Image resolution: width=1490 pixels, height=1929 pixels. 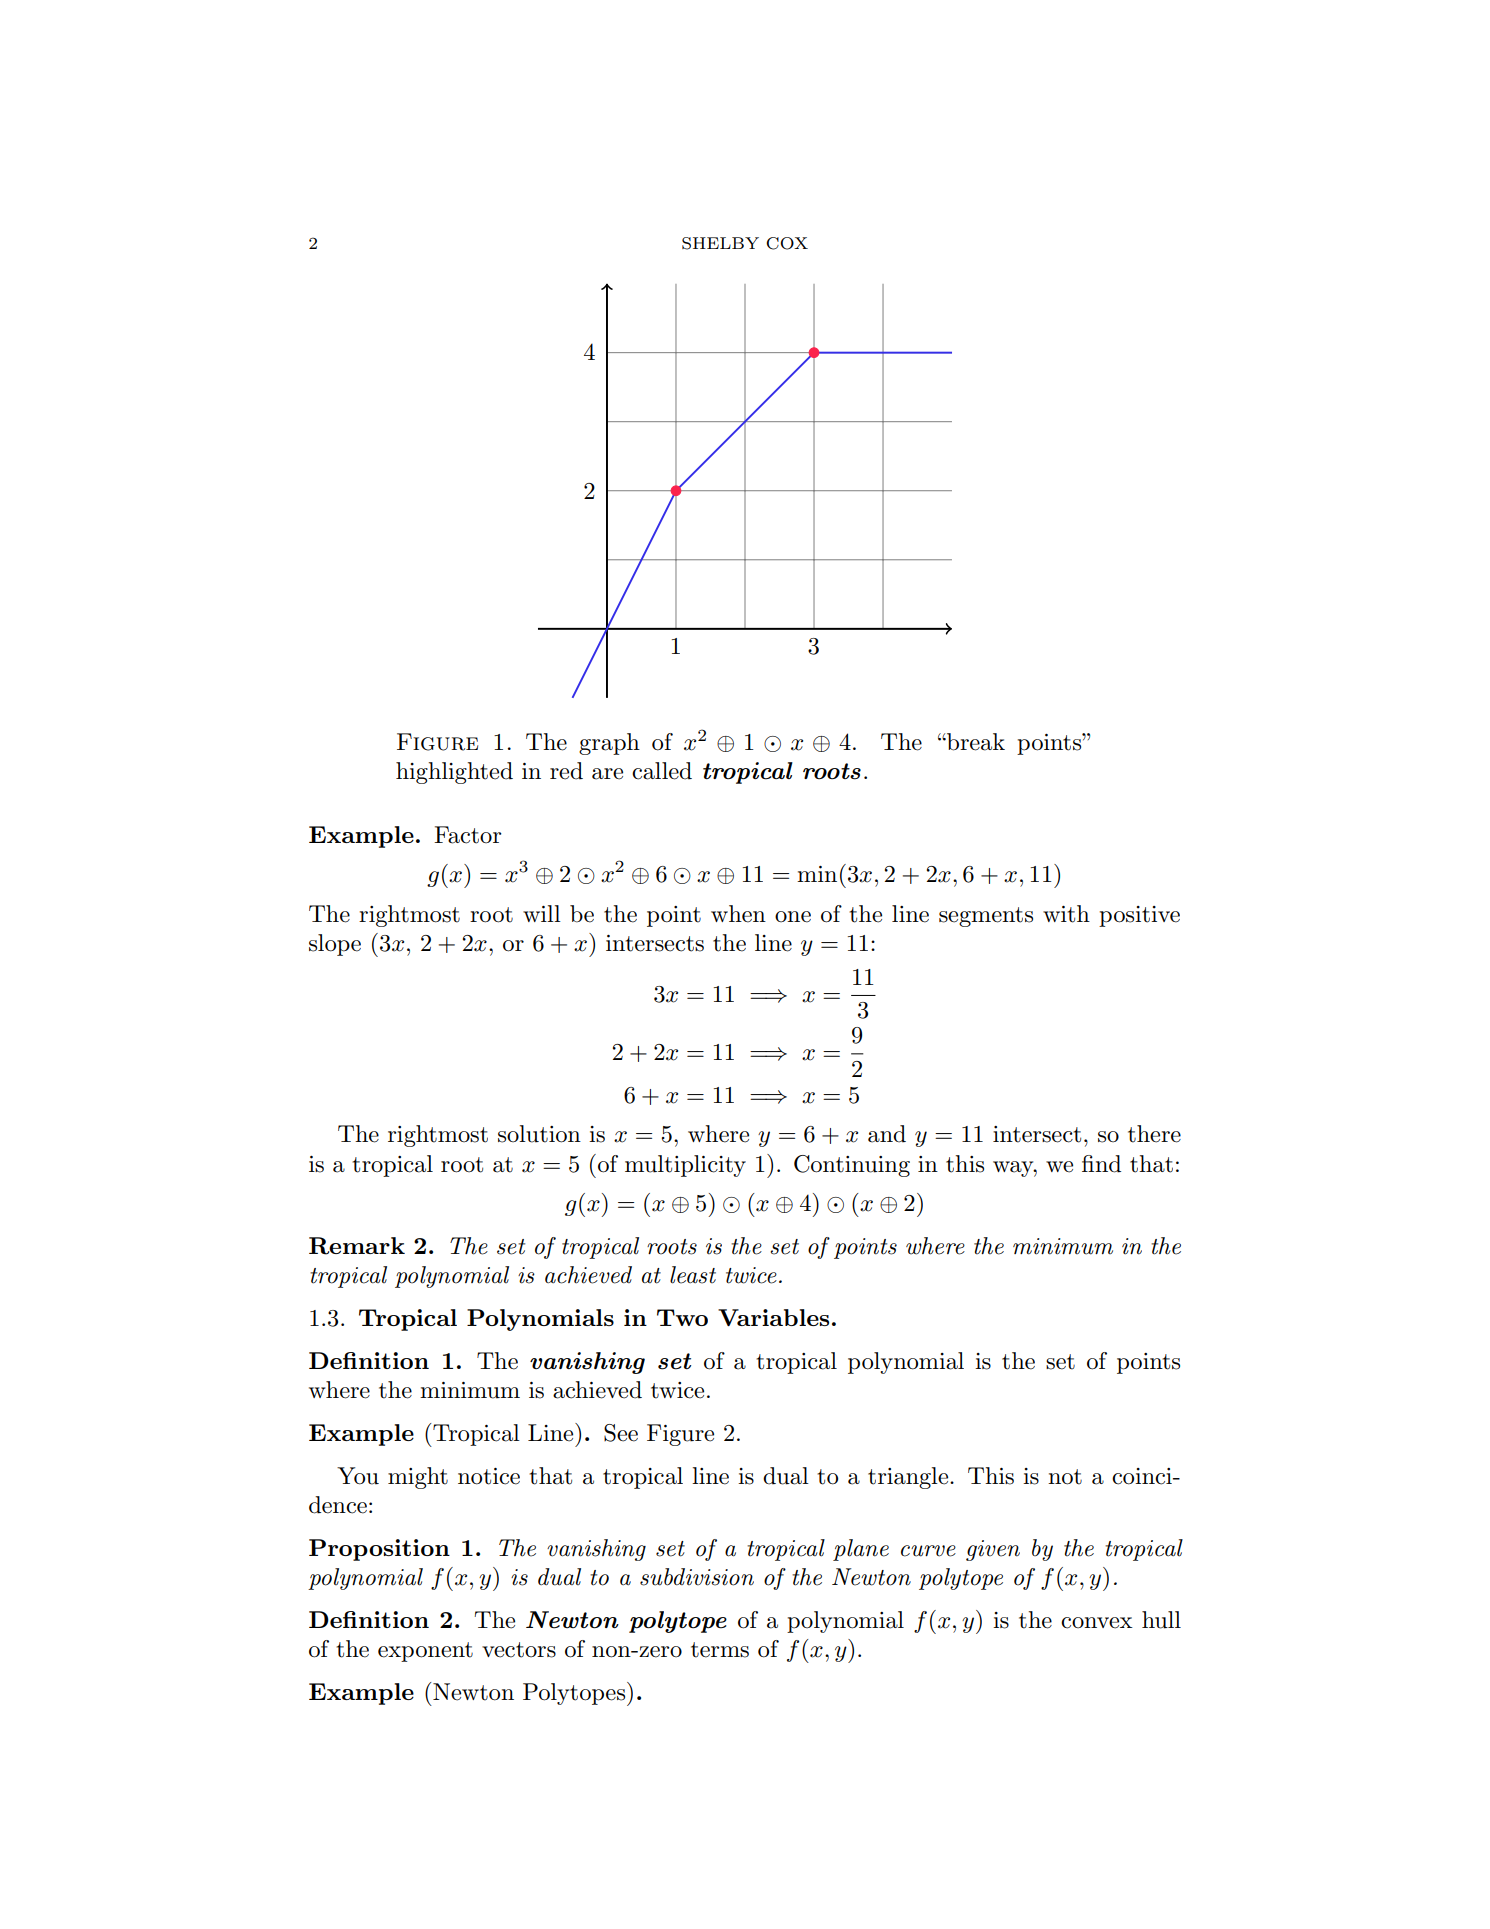 What do you see at coordinates (773, 1317) in the document?
I see `Variables` at bounding box center [773, 1317].
